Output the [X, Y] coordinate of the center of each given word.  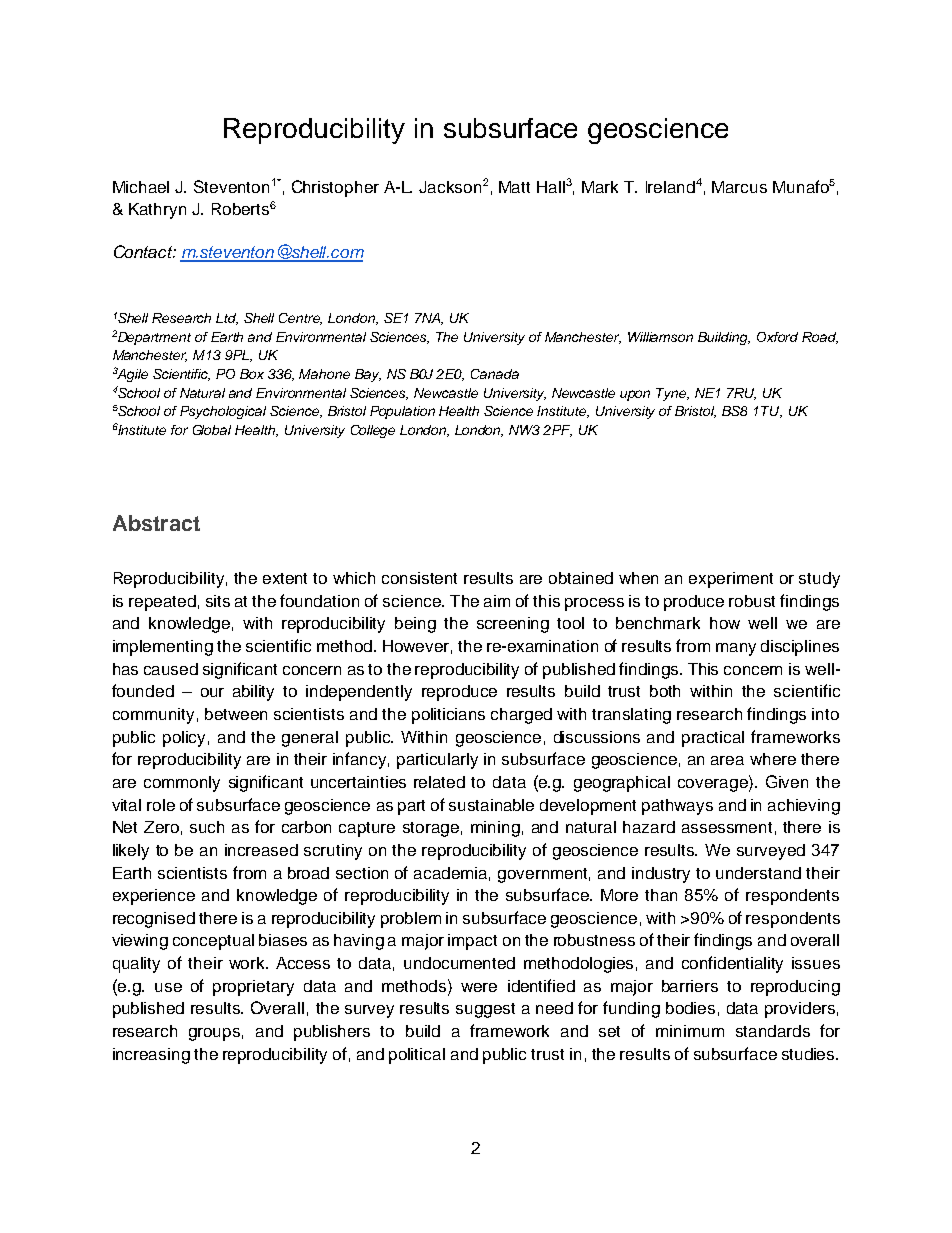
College [373, 431]
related [439, 782]
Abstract [156, 523]
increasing [151, 1056]
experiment [731, 580]
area [727, 760]
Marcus [739, 187]
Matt [514, 187]
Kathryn [157, 211]
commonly [182, 784]
